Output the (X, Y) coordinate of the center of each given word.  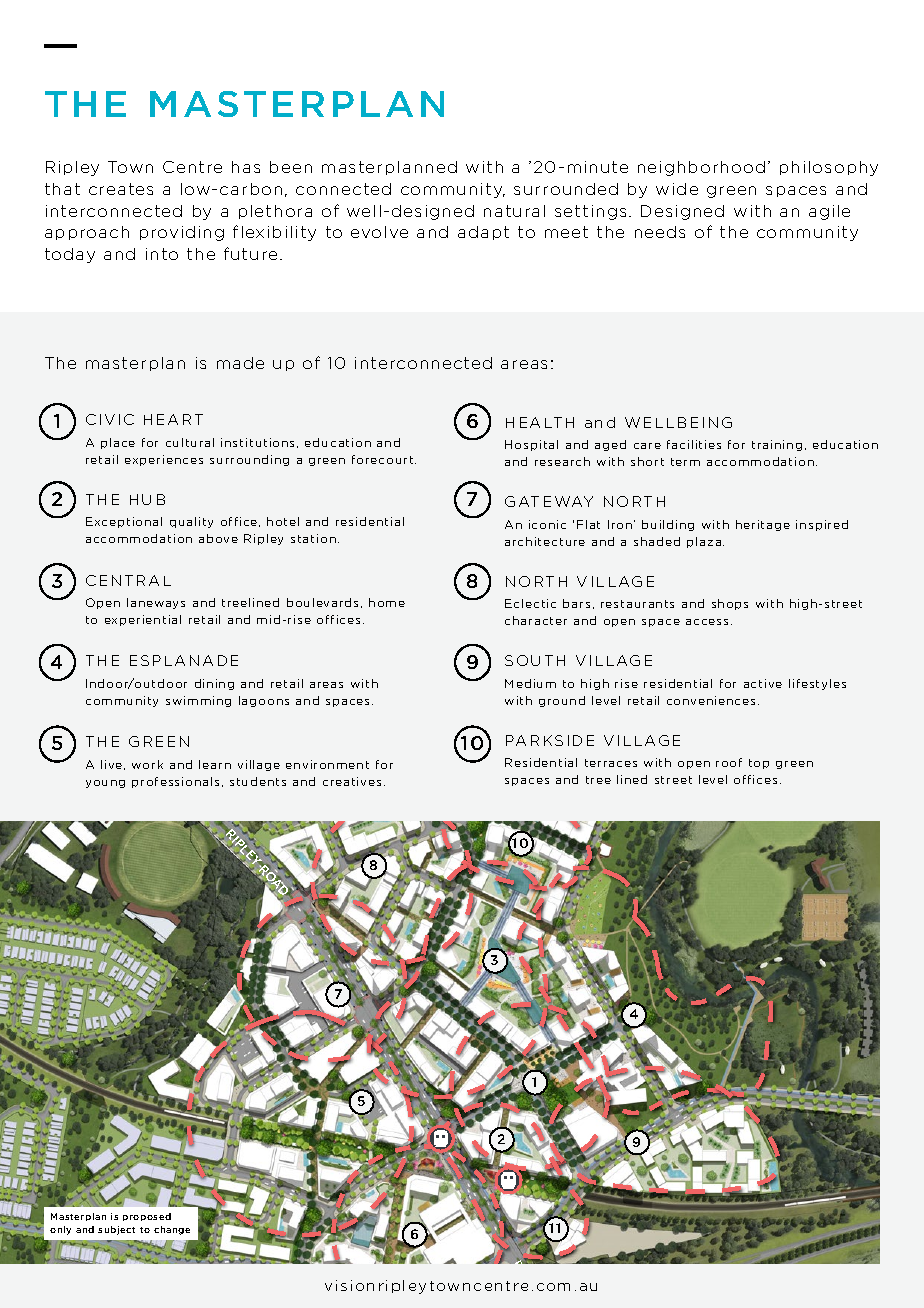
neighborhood (701, 168)
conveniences (711, 700)
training (777, 445)
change (172, 1230)
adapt (483, 233)
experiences (164, 460)
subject (116, 1230)
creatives (352, 781)
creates (121, 189)
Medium (530, 683)
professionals (175, 782)
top (759, 764)
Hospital (531, 445)
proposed (147, 1217)
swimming (198, 701)
